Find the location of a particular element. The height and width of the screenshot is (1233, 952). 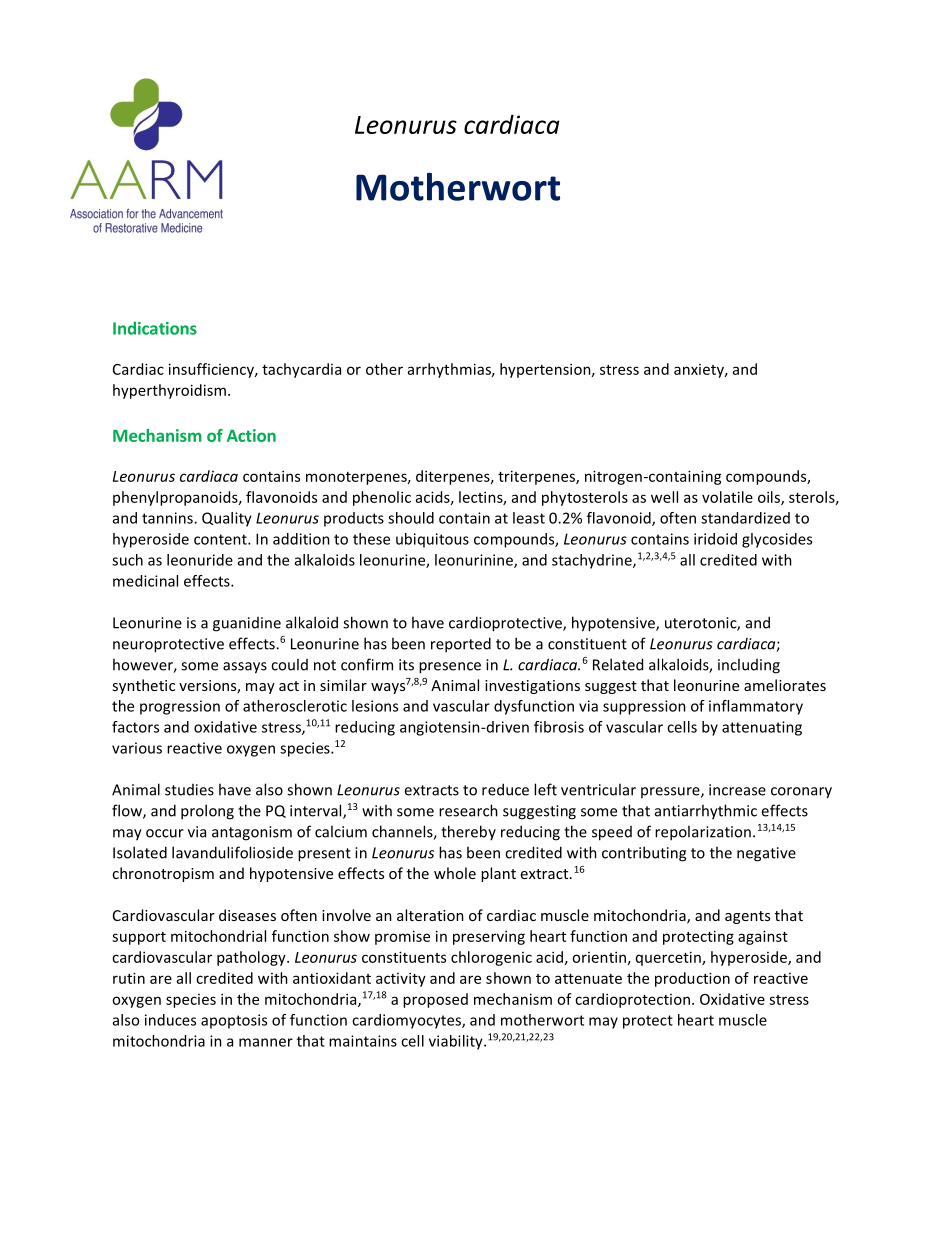

apoptosis is located at coordinates (234, 1021).
